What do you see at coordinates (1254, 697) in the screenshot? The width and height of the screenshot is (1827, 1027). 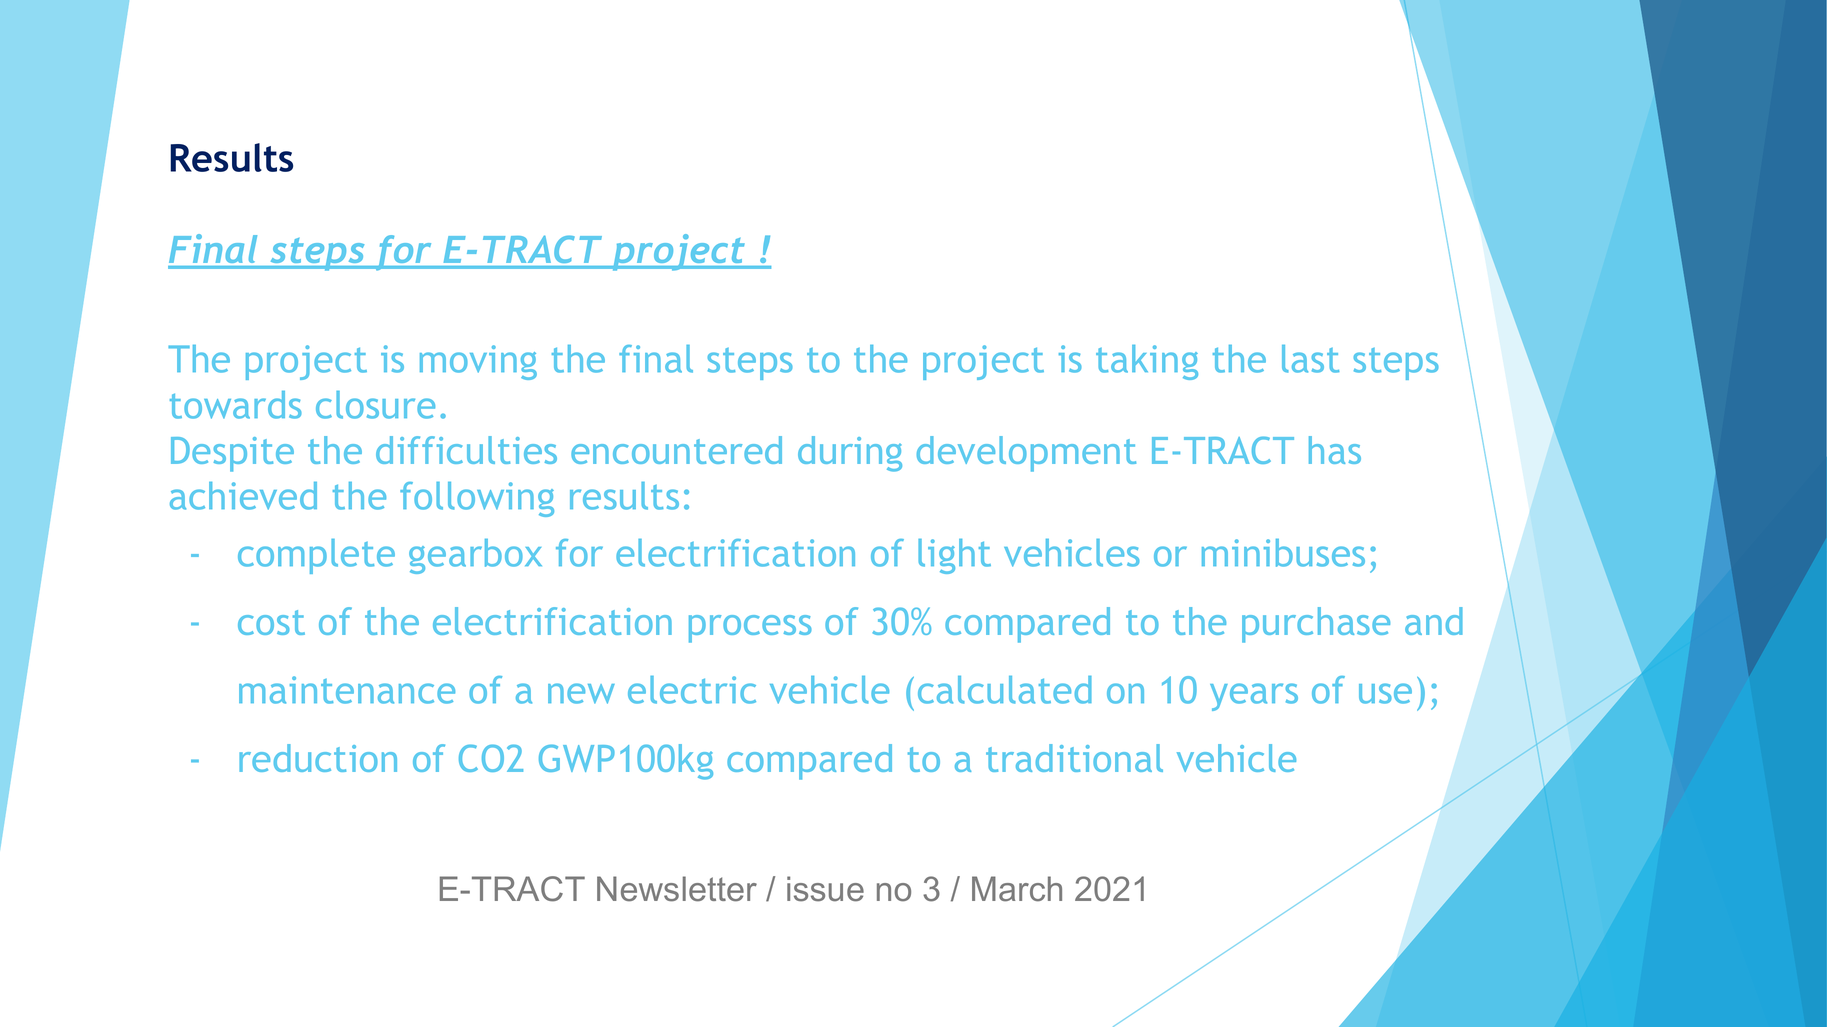 I see `years` at bounding box center [1254, 697].
